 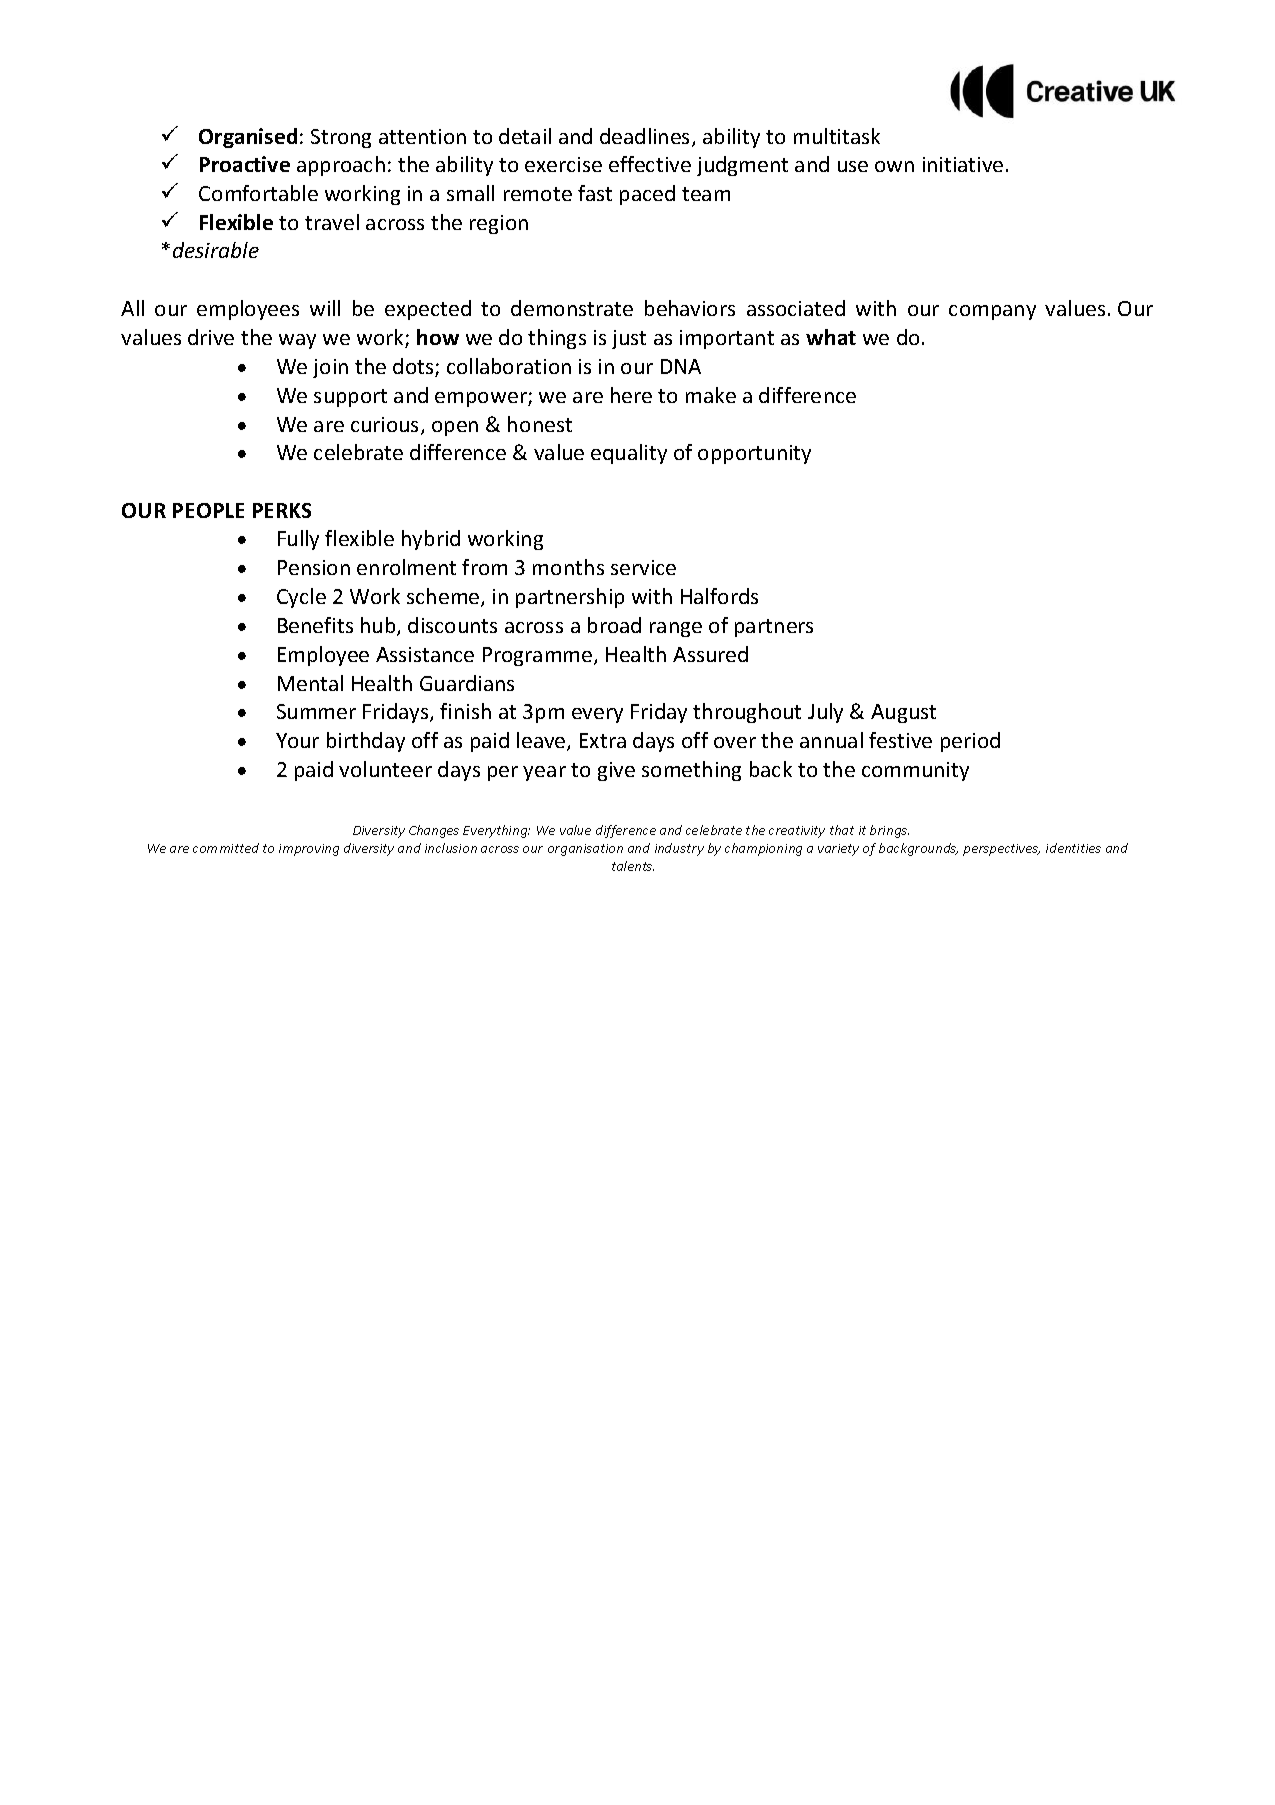 What do you see at coordinates (963, 164) in the screenshot?
I see `initiative` at bounding box center [963, 164].
